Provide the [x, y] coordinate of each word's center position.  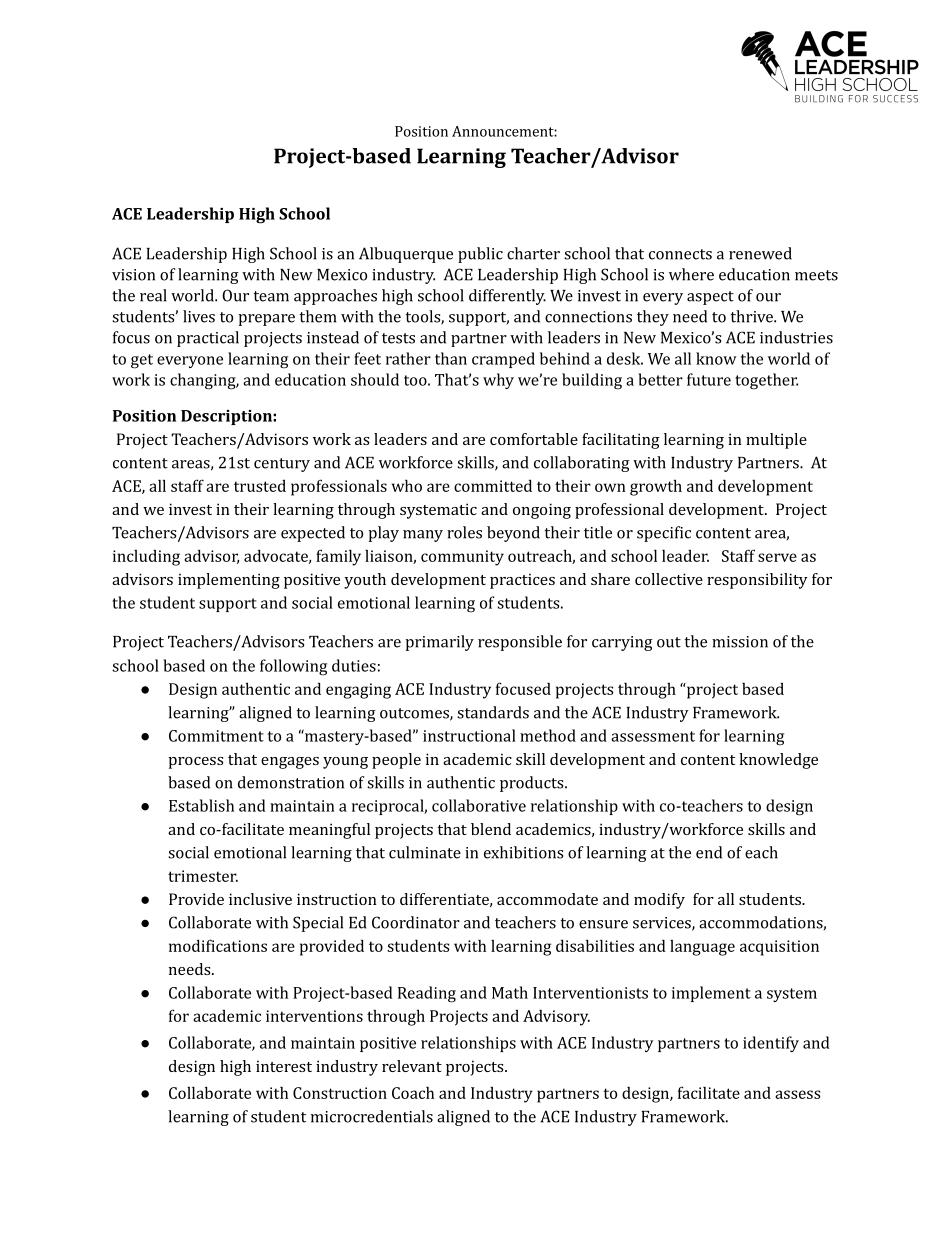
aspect [710, 298]
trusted [260, 486]
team [271, 296]
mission [740, 642]
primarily [439, 643]
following [293, 667]
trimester [203, 876]
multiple [776, 441]
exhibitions [523, 852]
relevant [412, 1066]
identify [771, 1044]
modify [659, 901]
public [480, 255]
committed [493, 485]
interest [284, 1066]
